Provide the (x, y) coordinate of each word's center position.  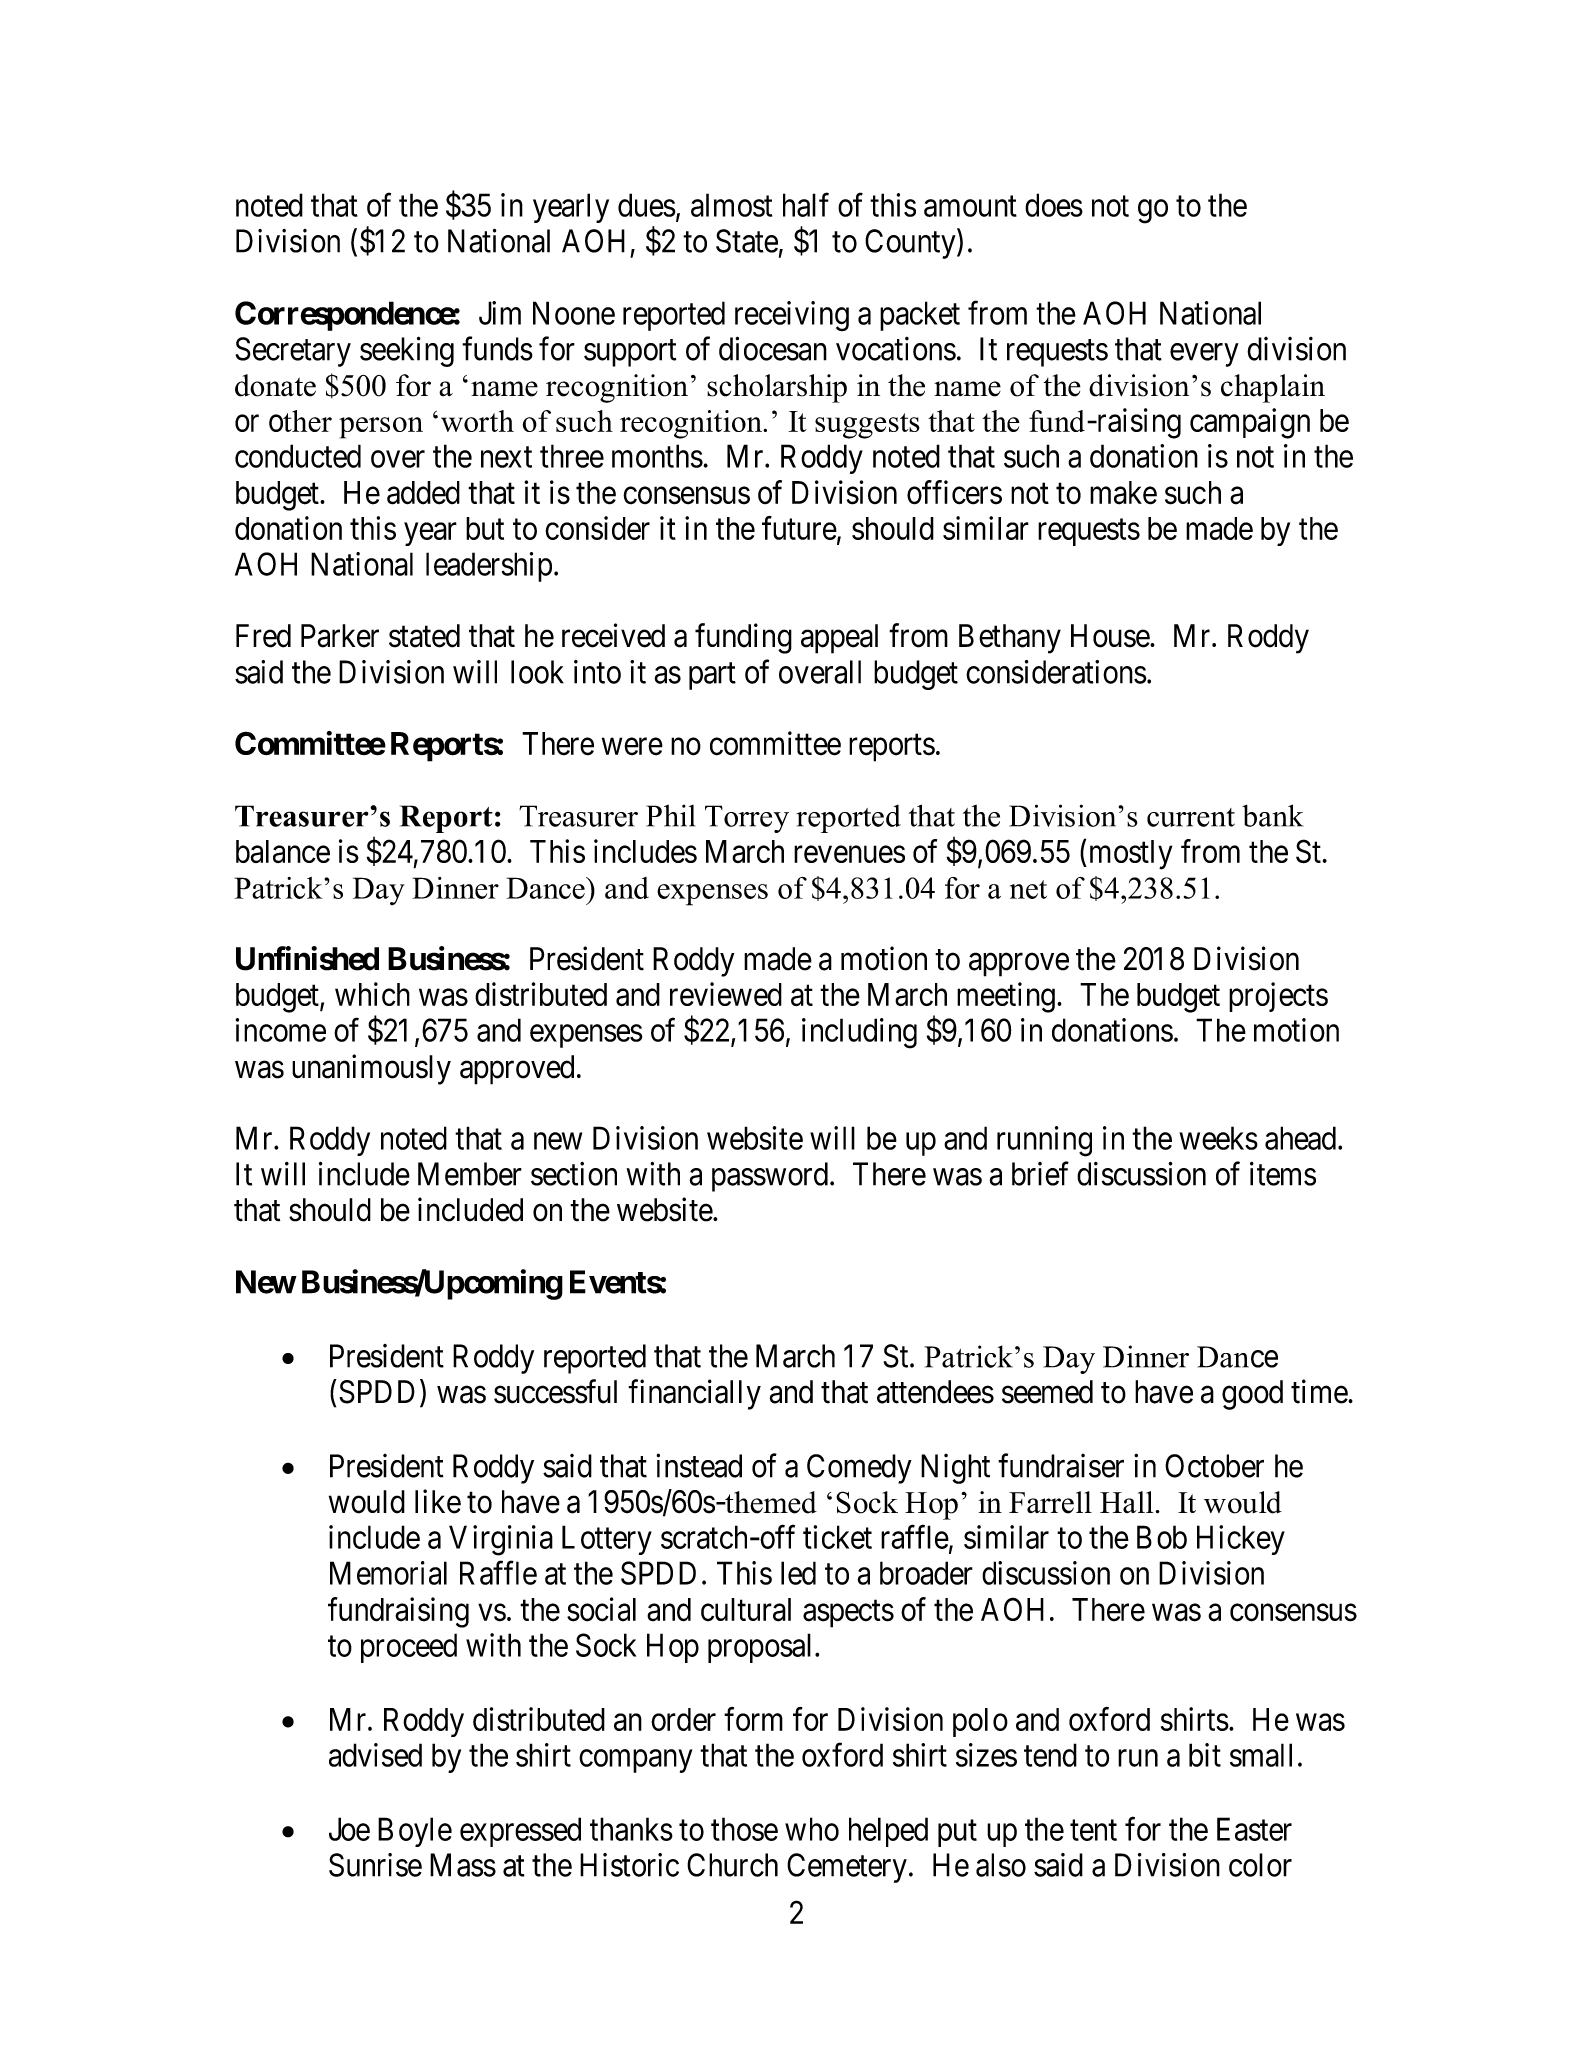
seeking (407, 351)
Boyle (415, 1832)
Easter (1254, 1829)
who (812, 1829)
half (806, 205)
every (1204, 355)
